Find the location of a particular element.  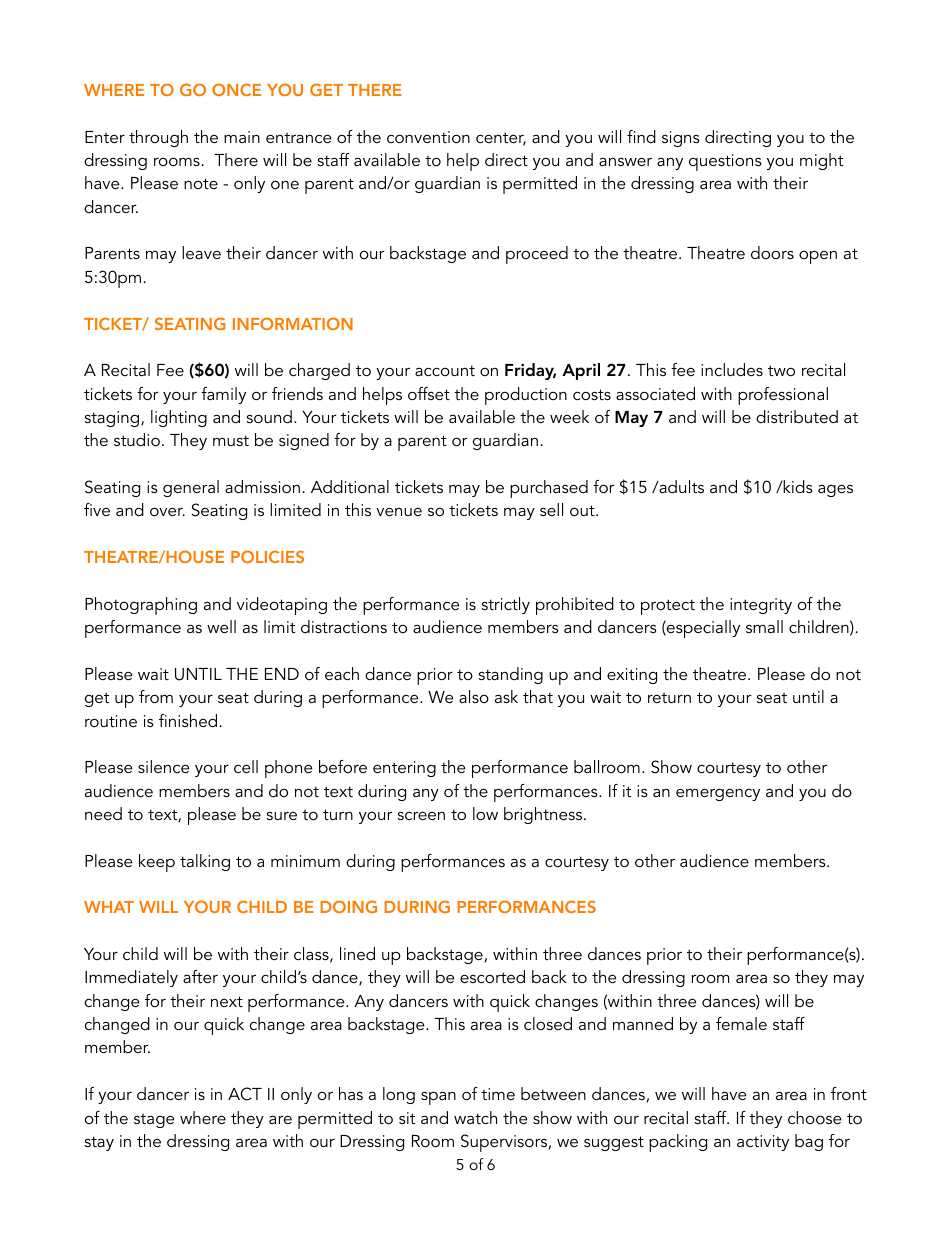

over is located at coordinates (167, 511).
